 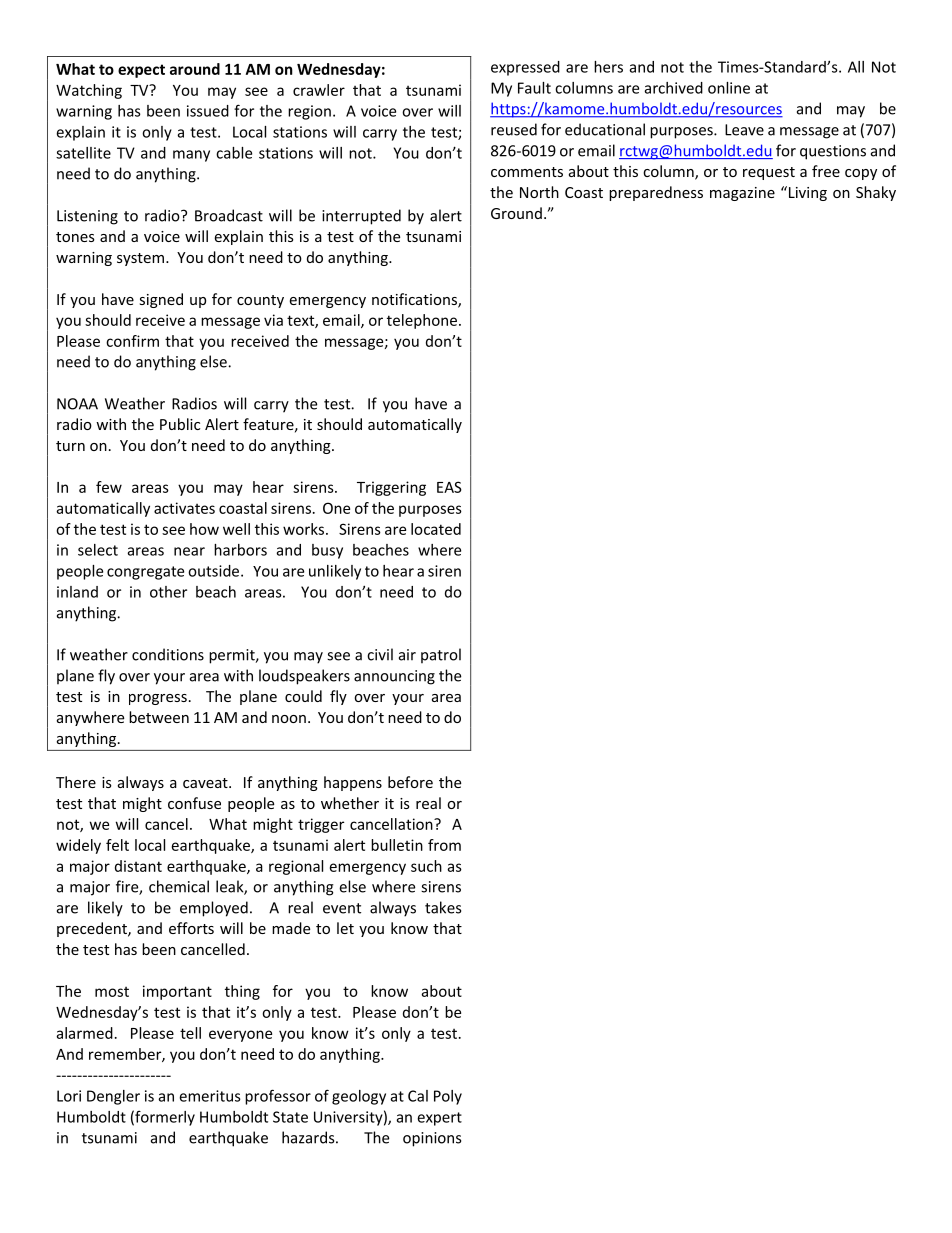 I want to click on Living, so click(x=806, y=193).
